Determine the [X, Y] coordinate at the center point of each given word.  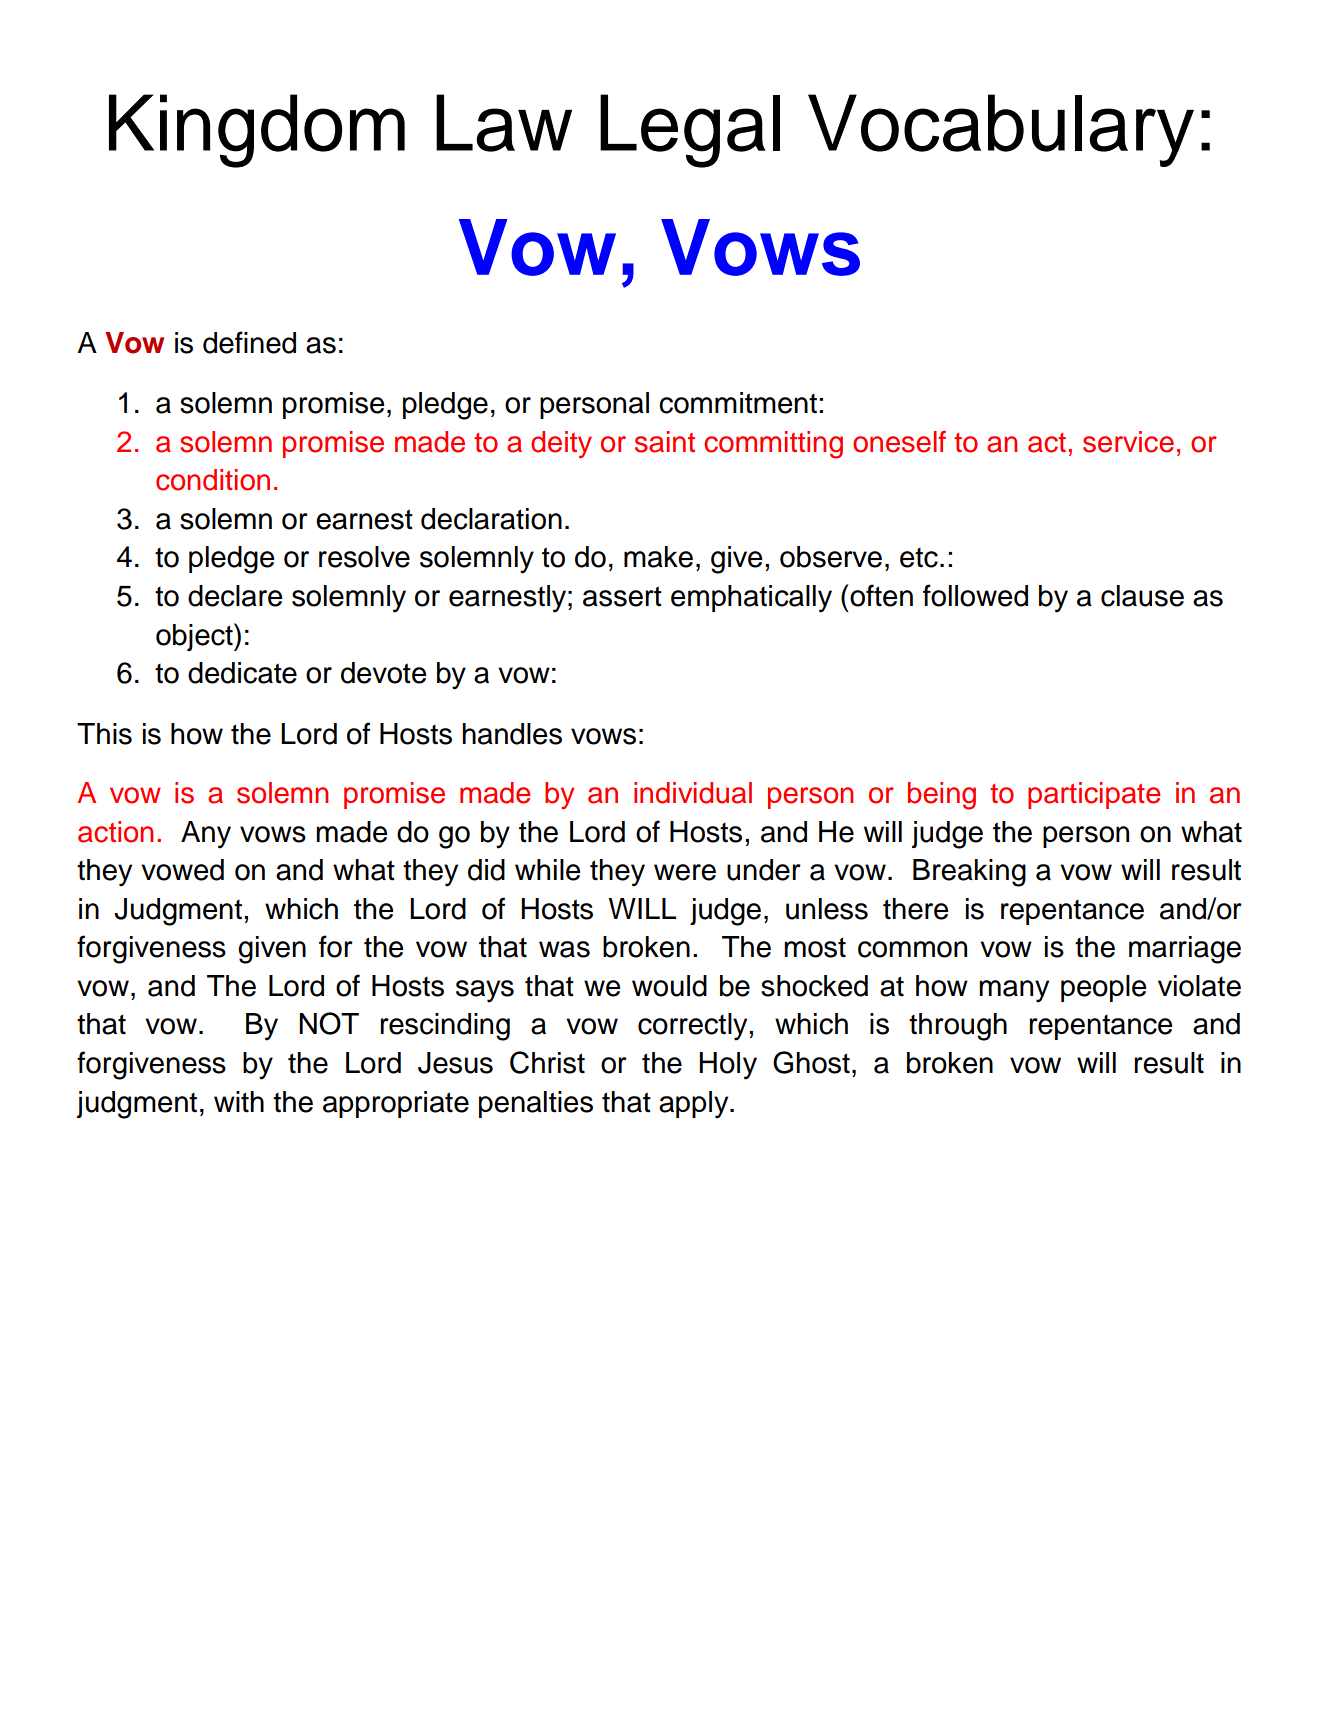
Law [504, 123]
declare [235, 596]
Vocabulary [1001, 130]
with [239, 1102]
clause [1142, 596]
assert [622, 596]
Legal [690, 131]
